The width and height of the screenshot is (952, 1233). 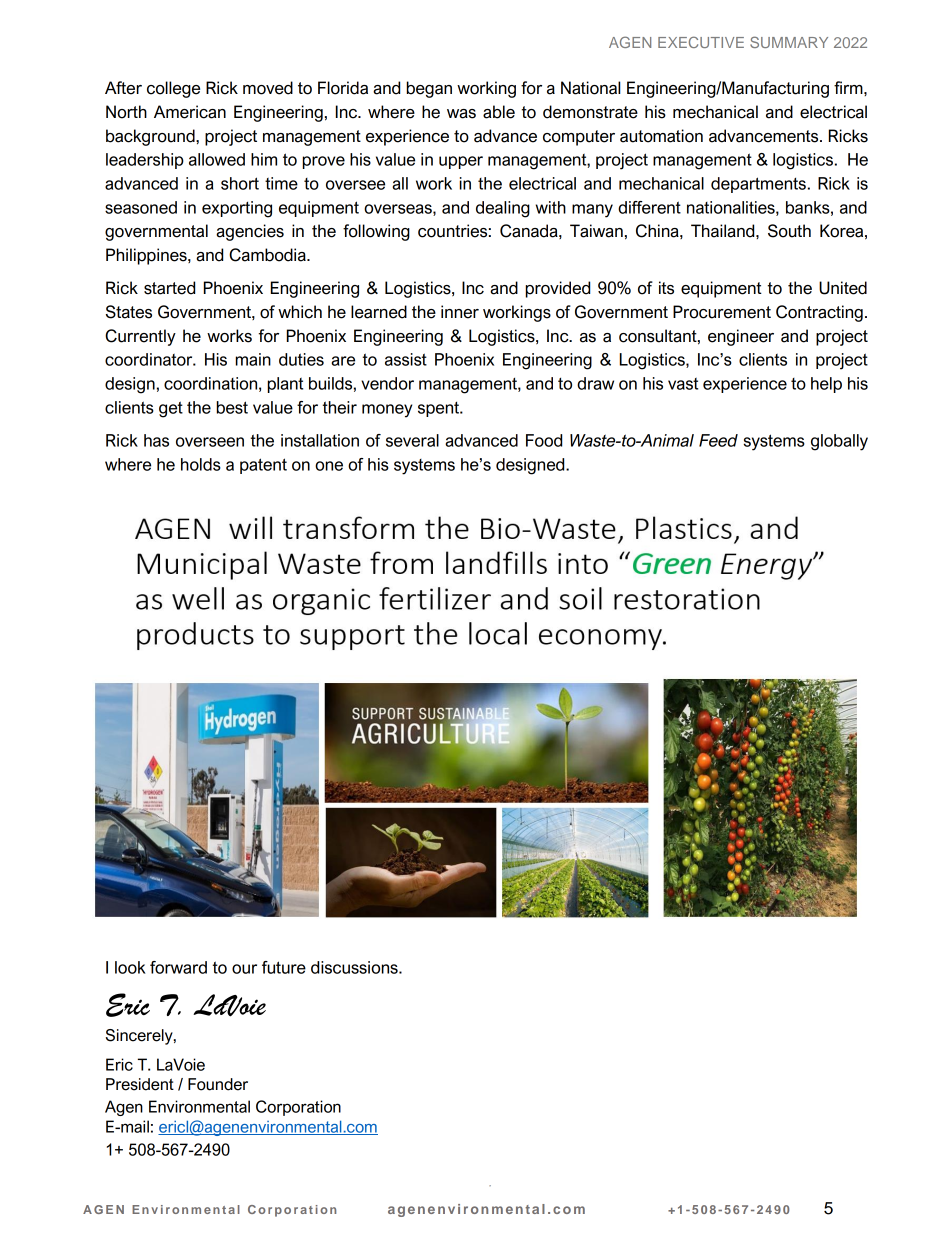 I want to click on Founder, so click(x=218, y=1084).
